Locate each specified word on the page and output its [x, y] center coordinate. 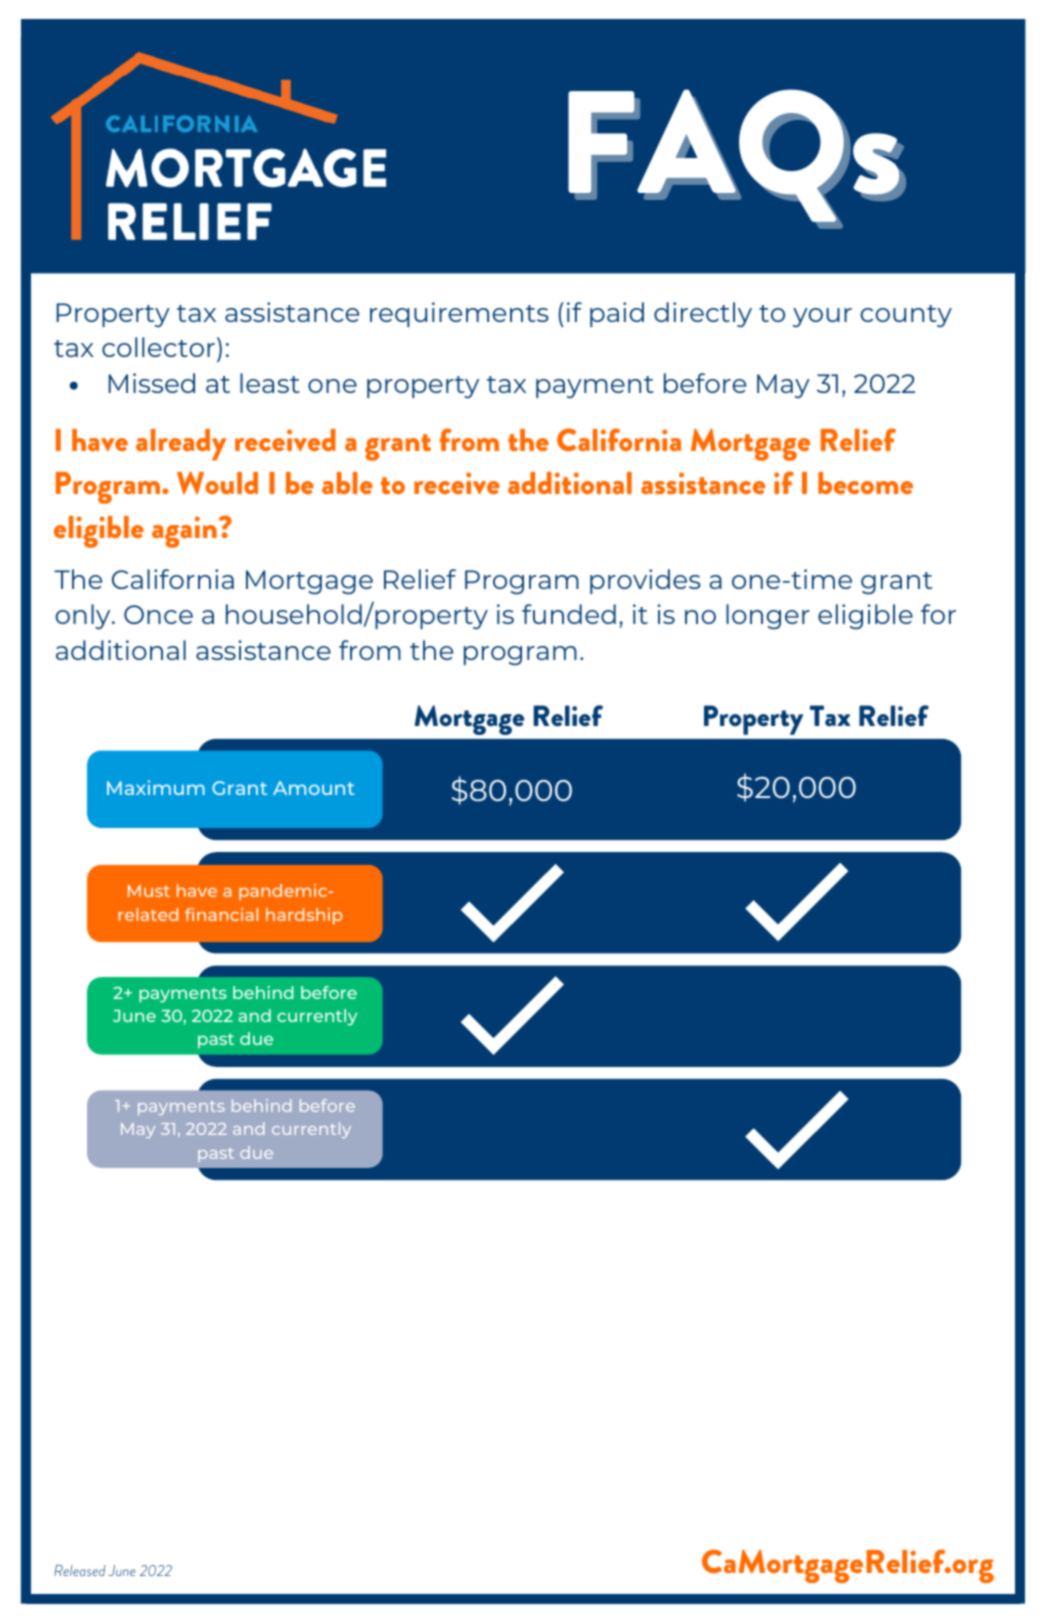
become [865, 483]
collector [158, 347]
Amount [313, 788]
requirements [459, 314]
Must [149, 891]
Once [158, 614]
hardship [304, 916]
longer [768, 616]
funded [569, 614]
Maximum [156, 787]
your [822, 317]
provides [645, 581]
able [347, 483]
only [84, 616]
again [184, 532]
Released [80, 1570]
